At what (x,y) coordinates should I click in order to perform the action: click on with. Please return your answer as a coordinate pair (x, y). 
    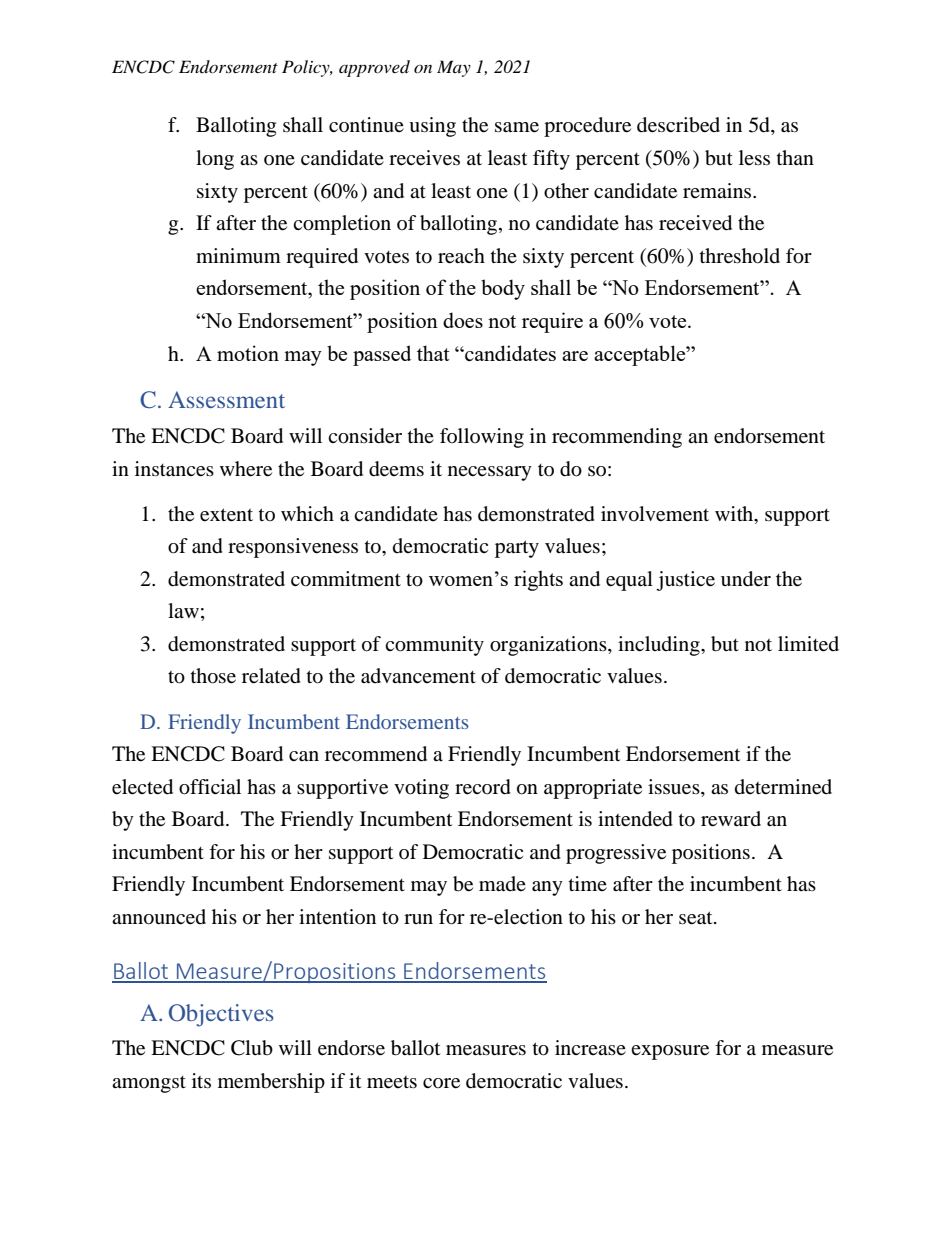
    Looking at the image, I should click on (735, 513).
